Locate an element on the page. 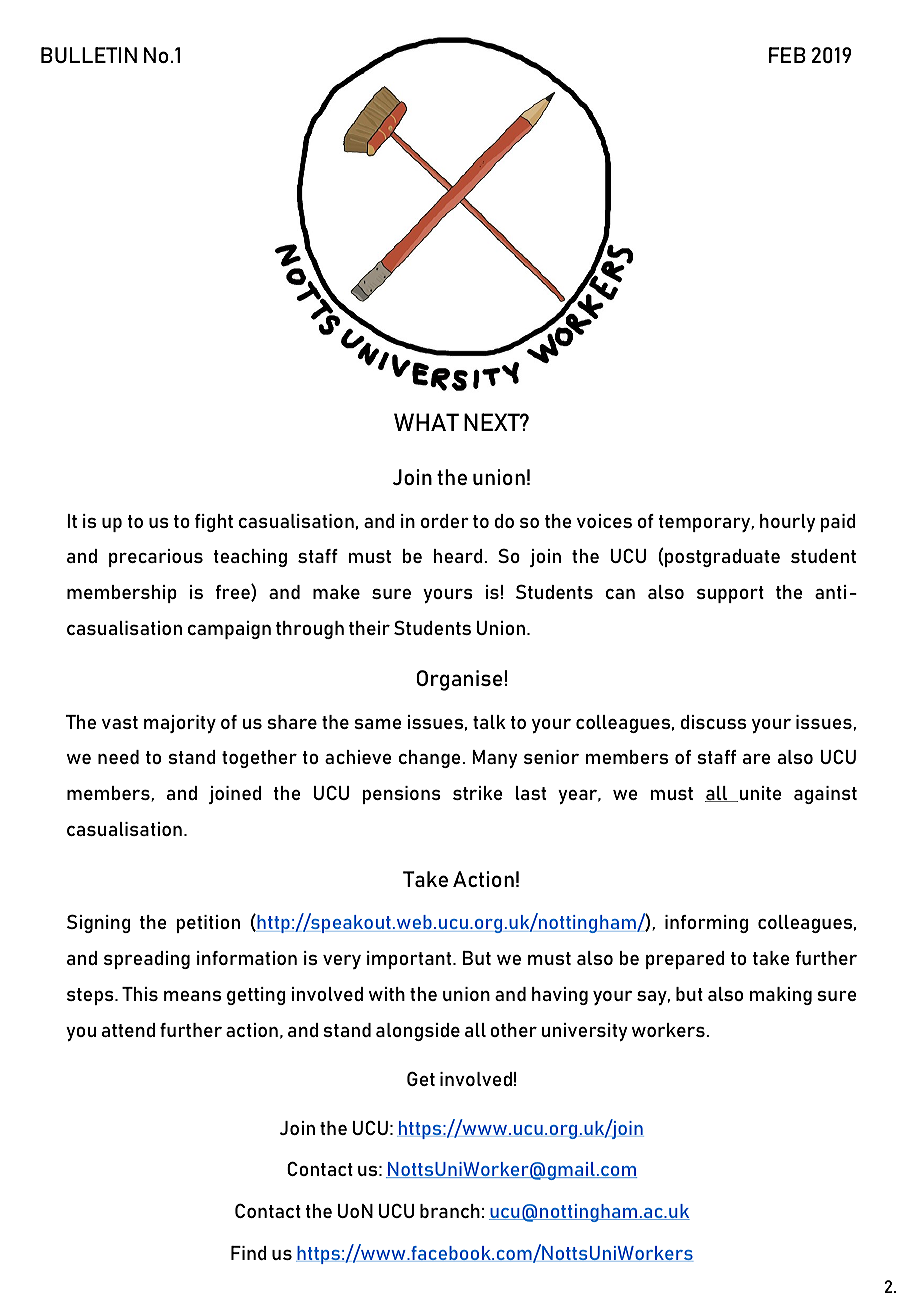 The width and height of the document is (924, 1313). hourly is located at coordinates (788, 523).
